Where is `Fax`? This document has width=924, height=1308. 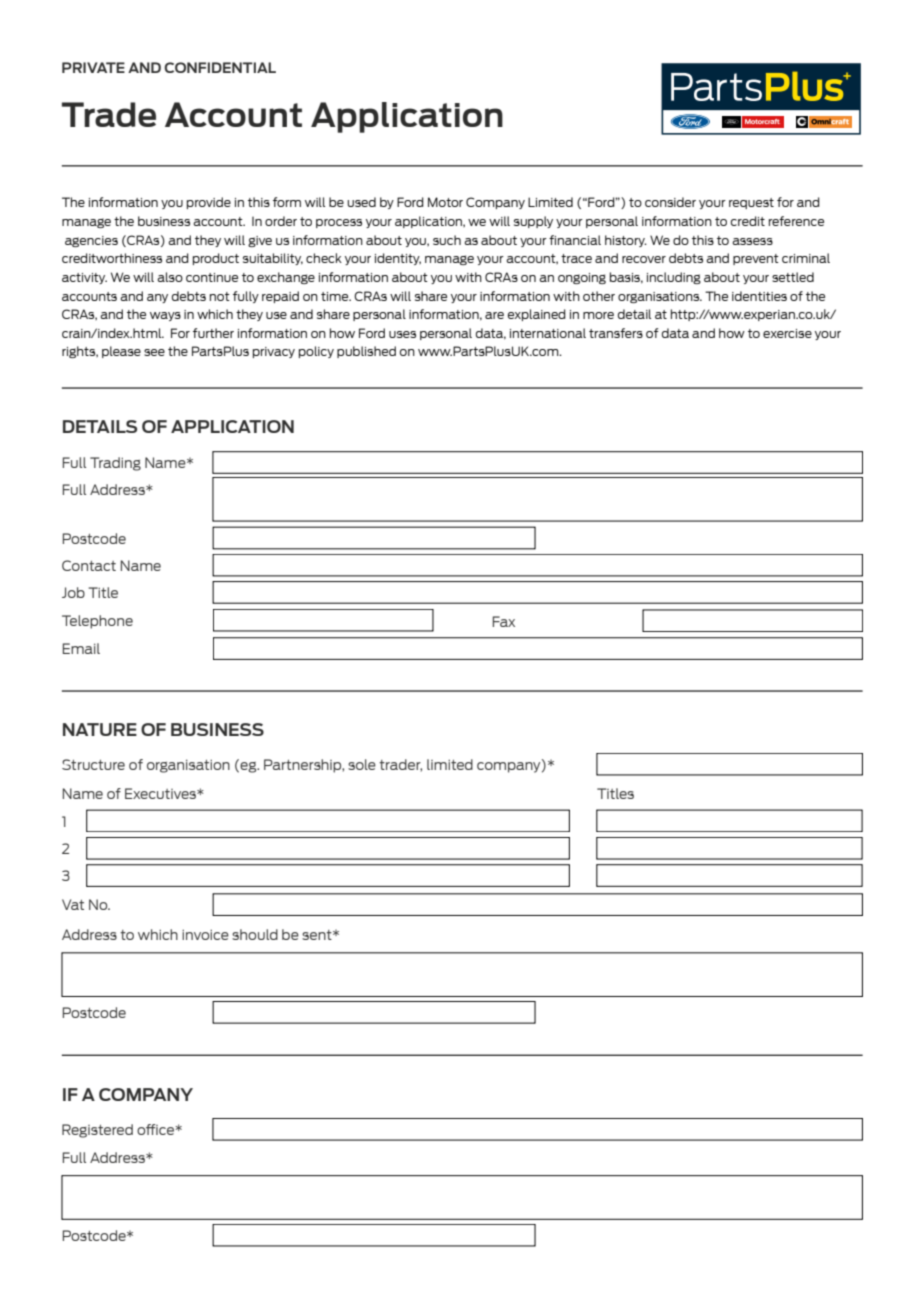
Fax is located at coordinates (504, 621).
